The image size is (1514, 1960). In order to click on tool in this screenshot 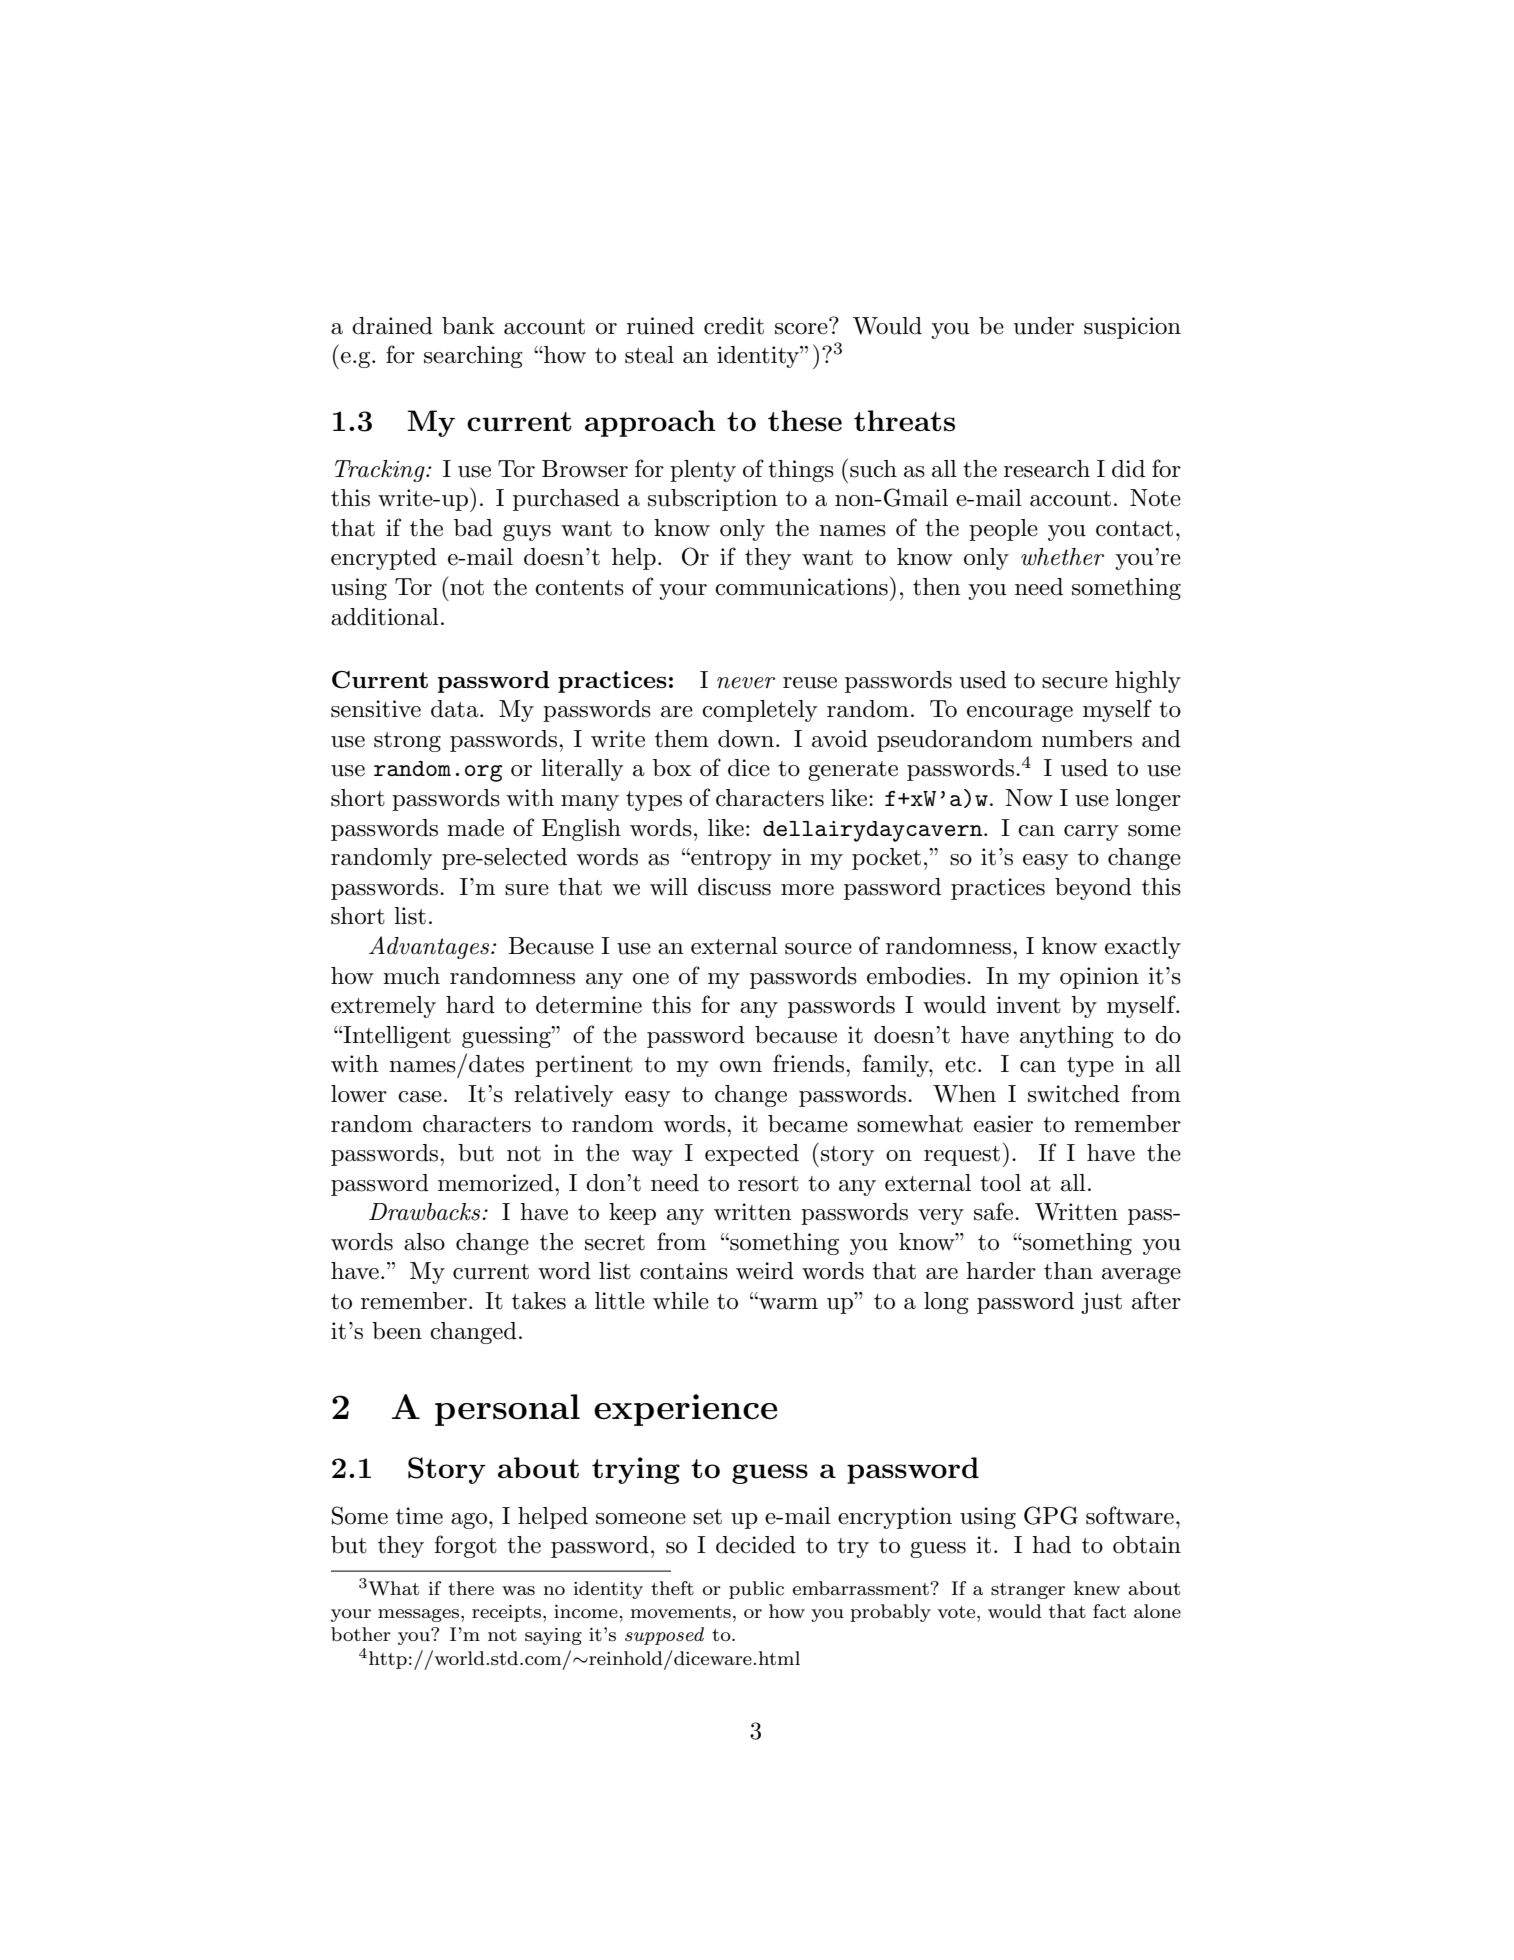, I will do `click(1000, 1183)`.
